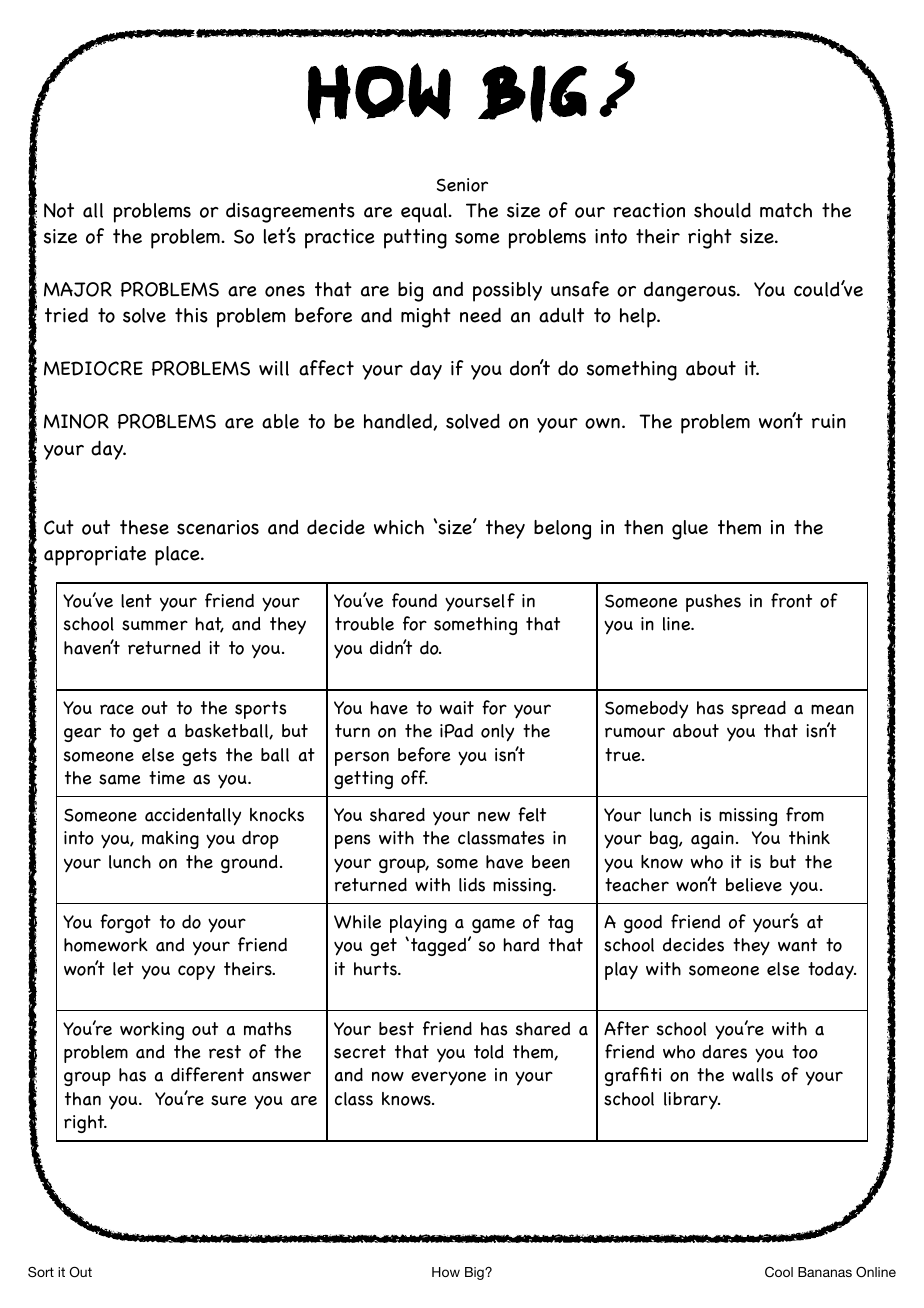 This screenshot has height=1308, width=924. I want to click on wait, so click(457, 708).
